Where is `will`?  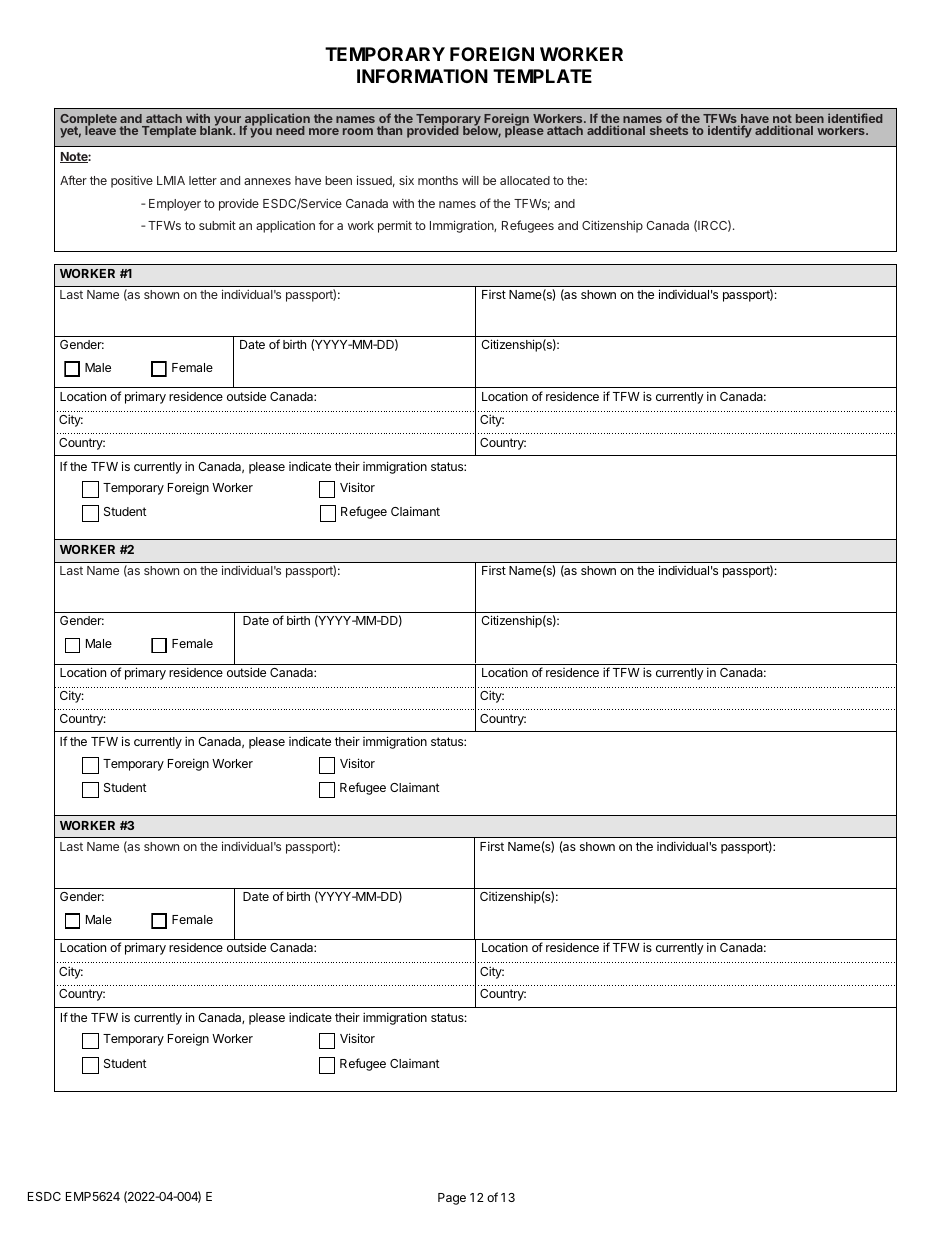 will is located at coordinates (470, 180).
